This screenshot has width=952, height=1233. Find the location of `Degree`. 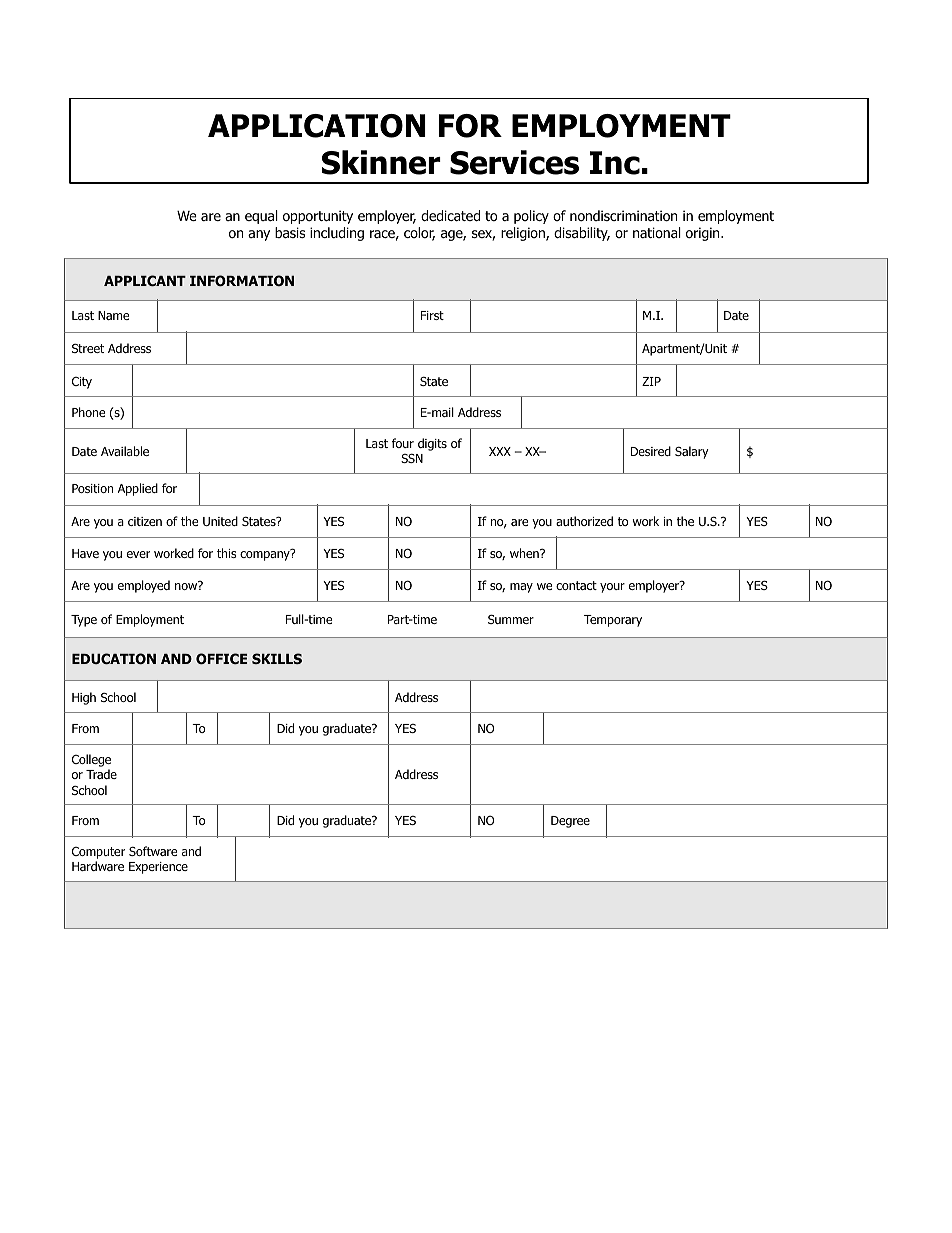

Degree is located at coordinates (570, 822).
